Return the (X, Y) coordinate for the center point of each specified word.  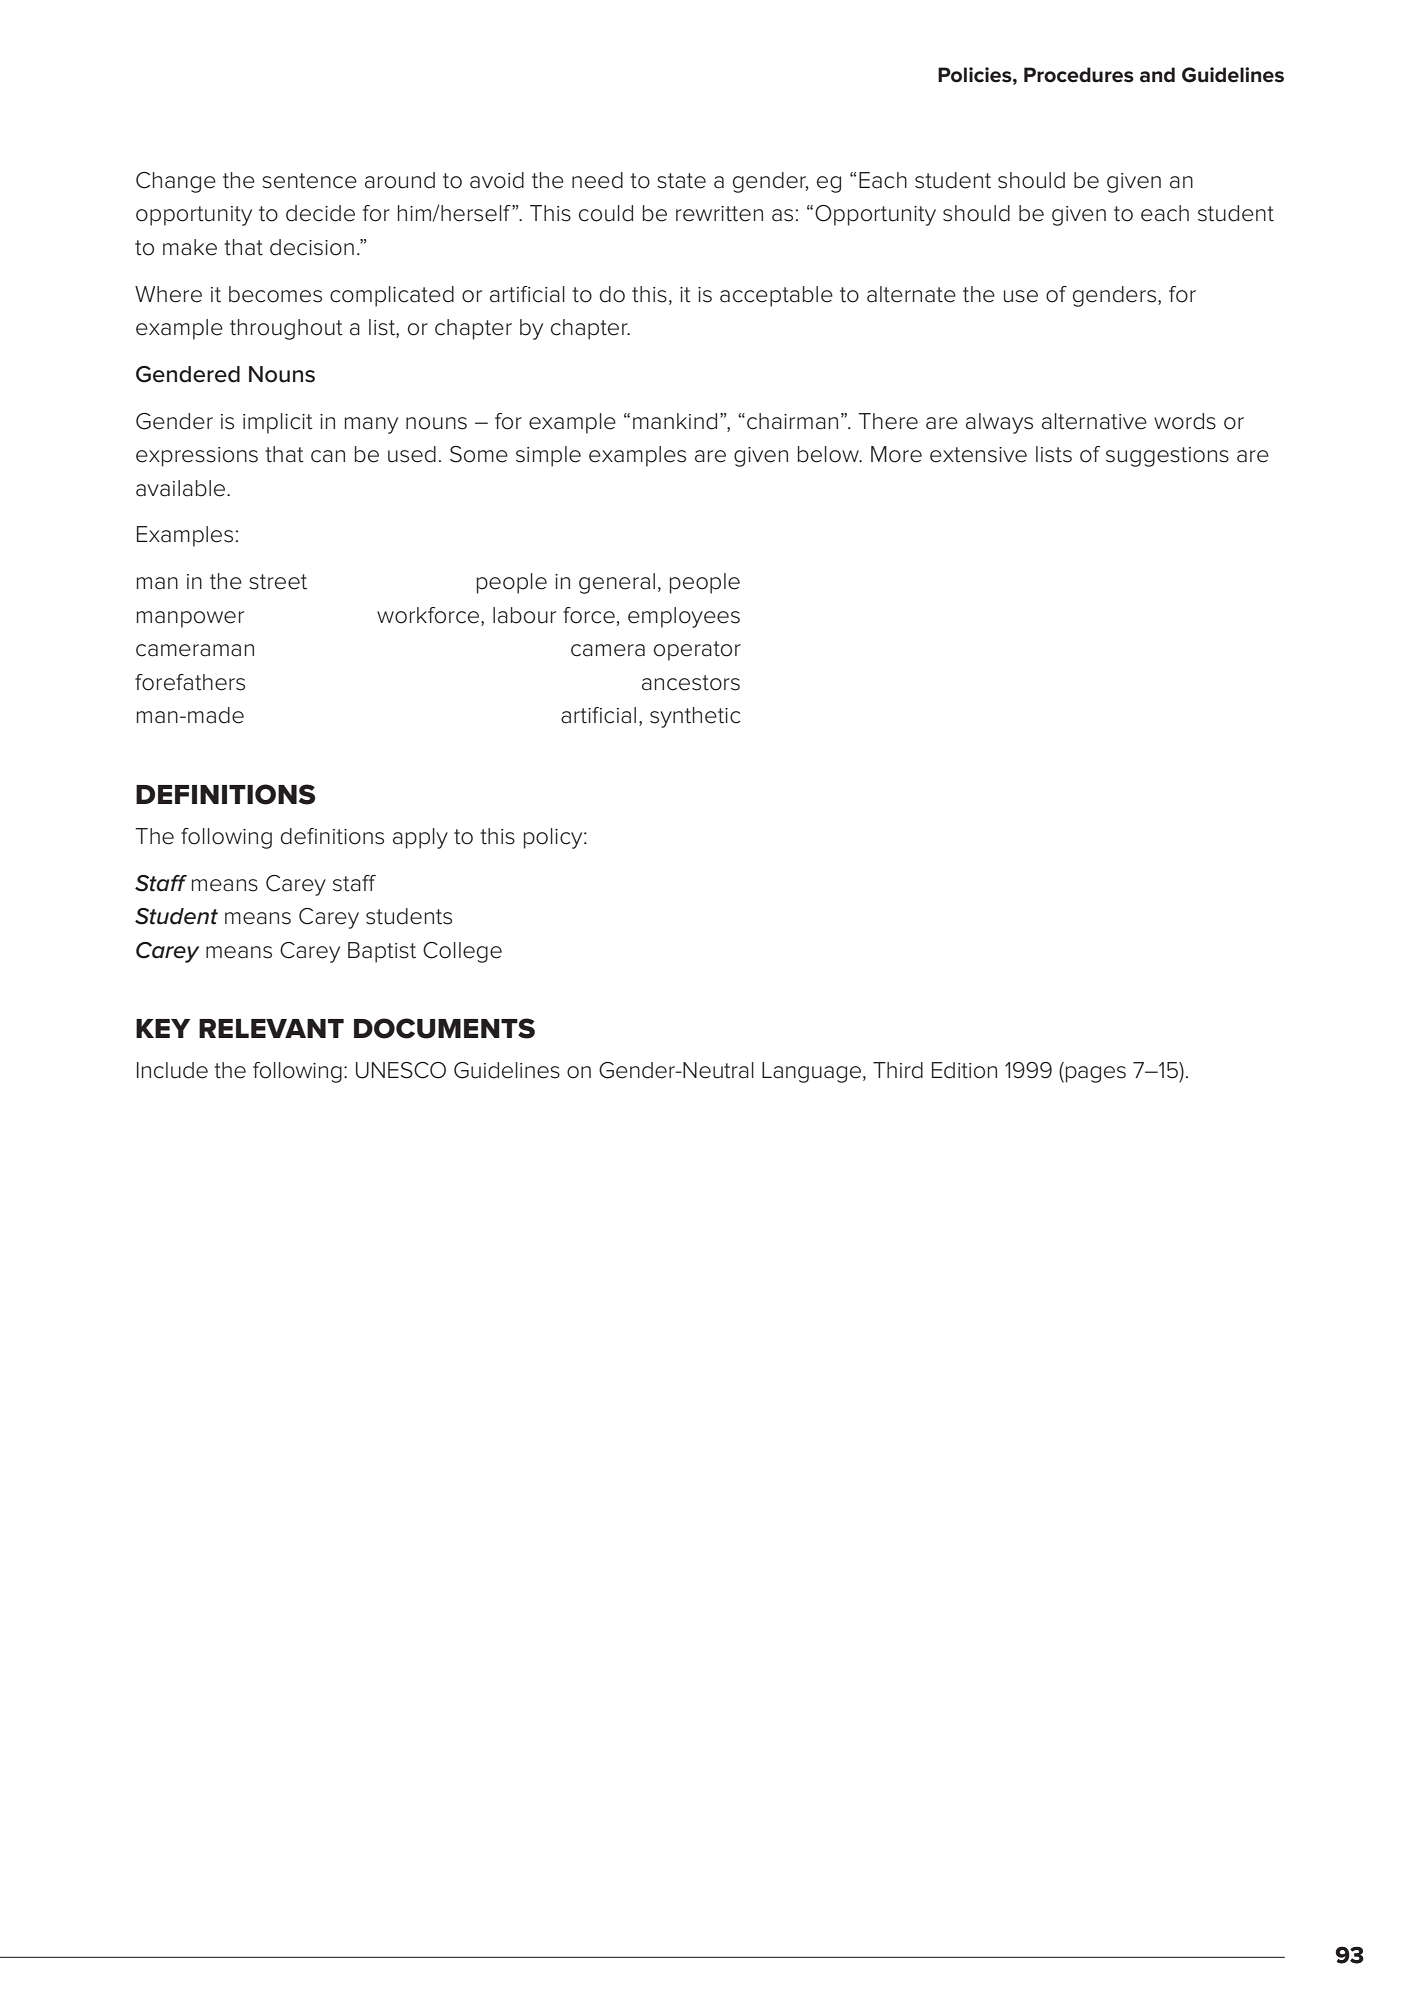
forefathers (190, 682)
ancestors (691, 683)
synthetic (695, 717)
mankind (675, 421)
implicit (278, 423)
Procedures (1079, 75)
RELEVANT (271, 1028)
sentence (309, 181)
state (681, 181)
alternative (1094, 421)
